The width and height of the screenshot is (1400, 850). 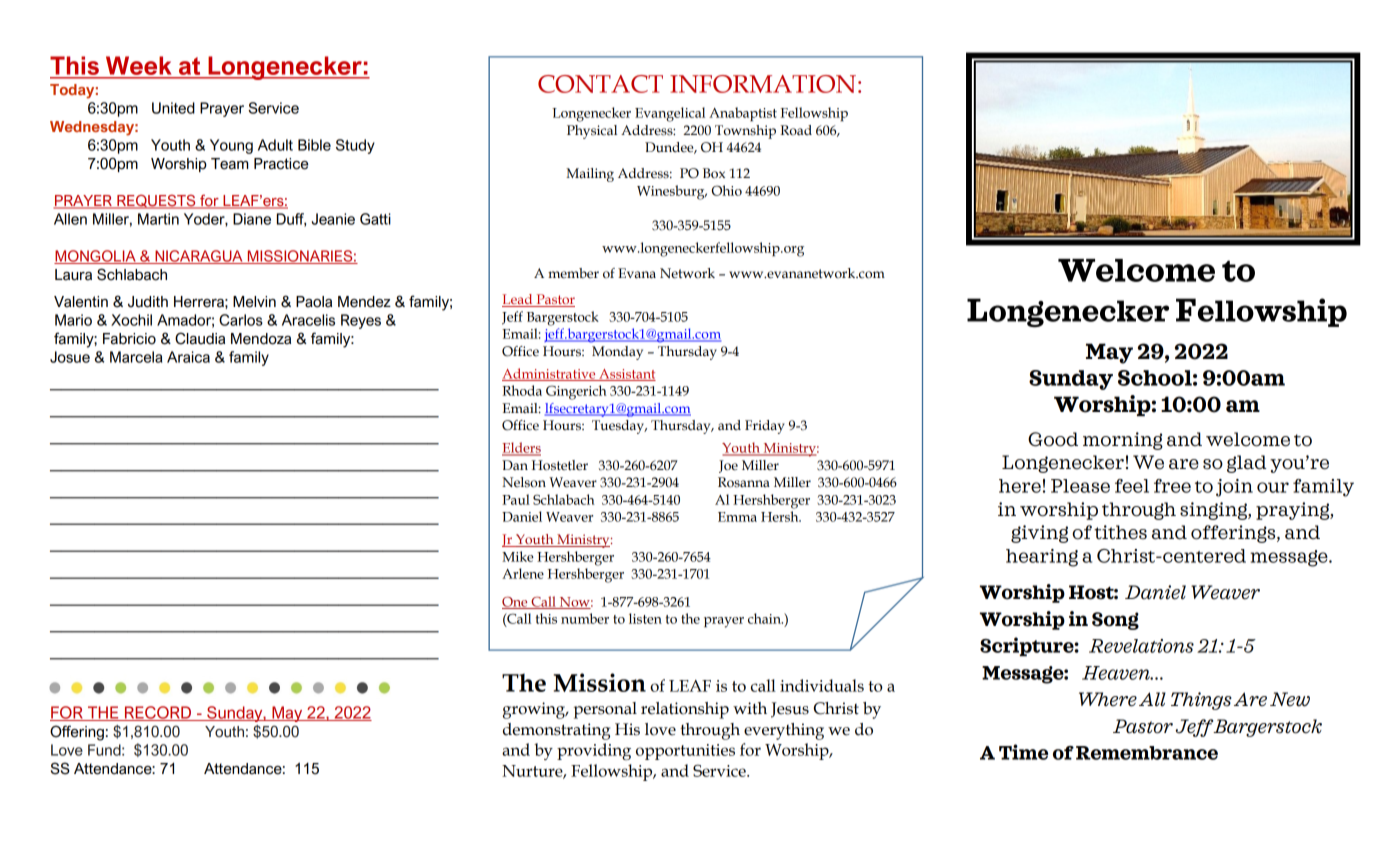 What do you see at coordinates (524, 482) in the screenshot?
I see `Nelson` at bounding box center [524, 482].
